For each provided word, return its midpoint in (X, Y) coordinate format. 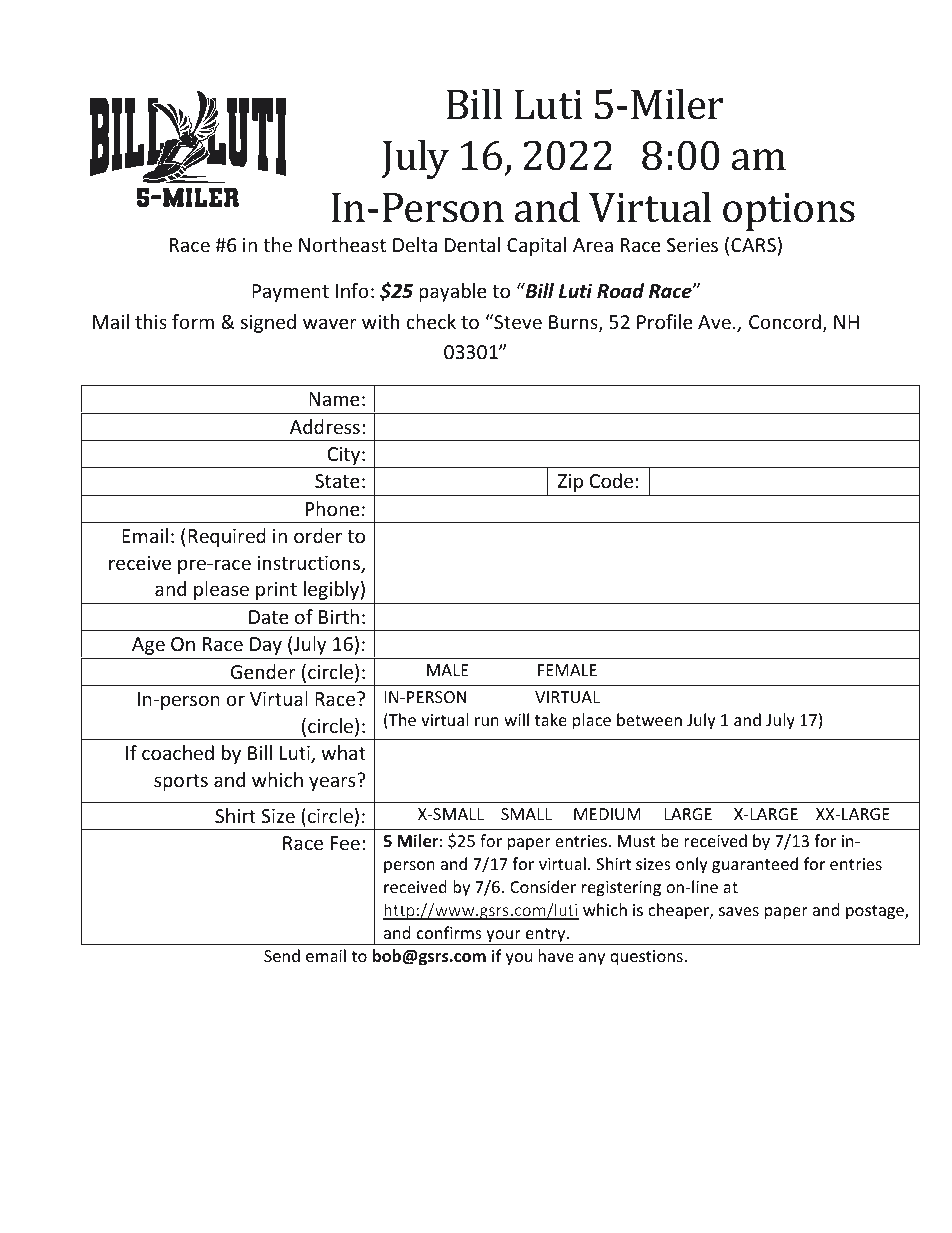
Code (611, 480)
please (221, 590)
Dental (472, 244)
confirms (449, 932)
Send (282, 955)
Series (692, 245)
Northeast (342, 244)
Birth (339, 616)
